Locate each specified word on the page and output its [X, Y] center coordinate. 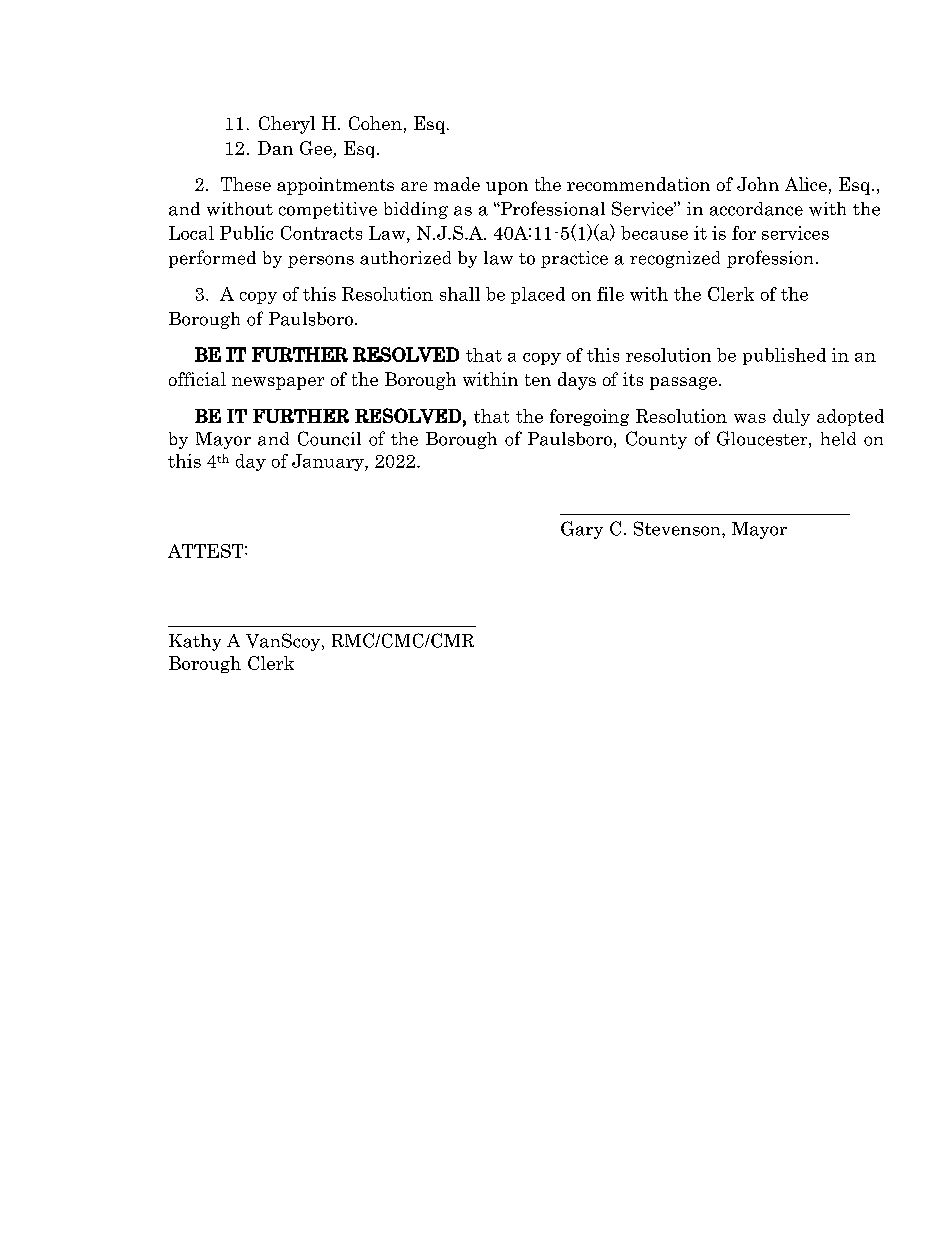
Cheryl [287, 125]
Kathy [195, 642]
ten [538, 380]
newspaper [278, 383]
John [758, 184]
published [784, 356]
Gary [582, 530]
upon [507, 188]
